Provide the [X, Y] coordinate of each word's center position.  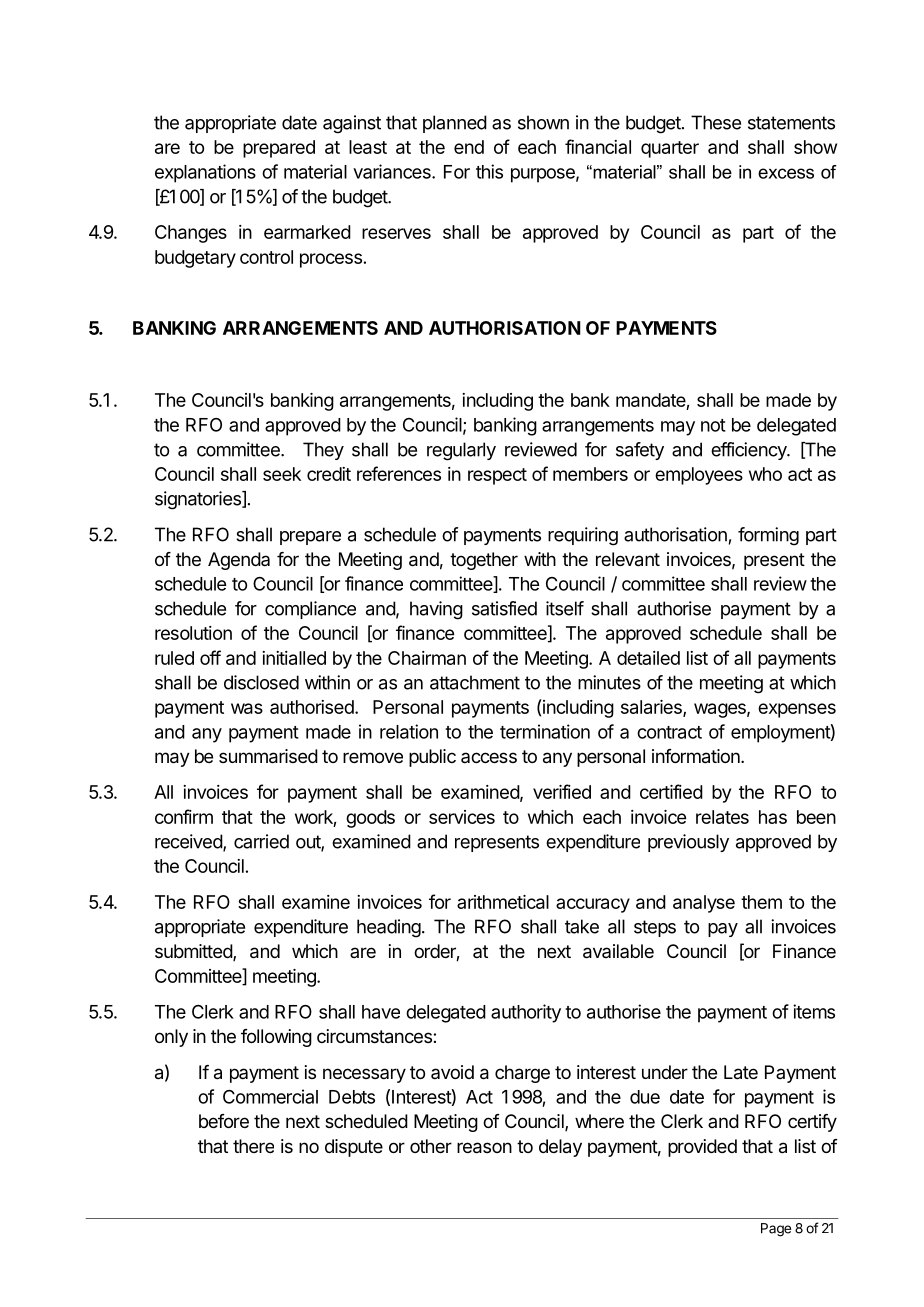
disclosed [261, 682]
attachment [475, 682]
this [489, 171]
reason [484, 1148]
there [253, 1146]
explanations [205, 173]
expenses [797, 710]
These [716, 122]
